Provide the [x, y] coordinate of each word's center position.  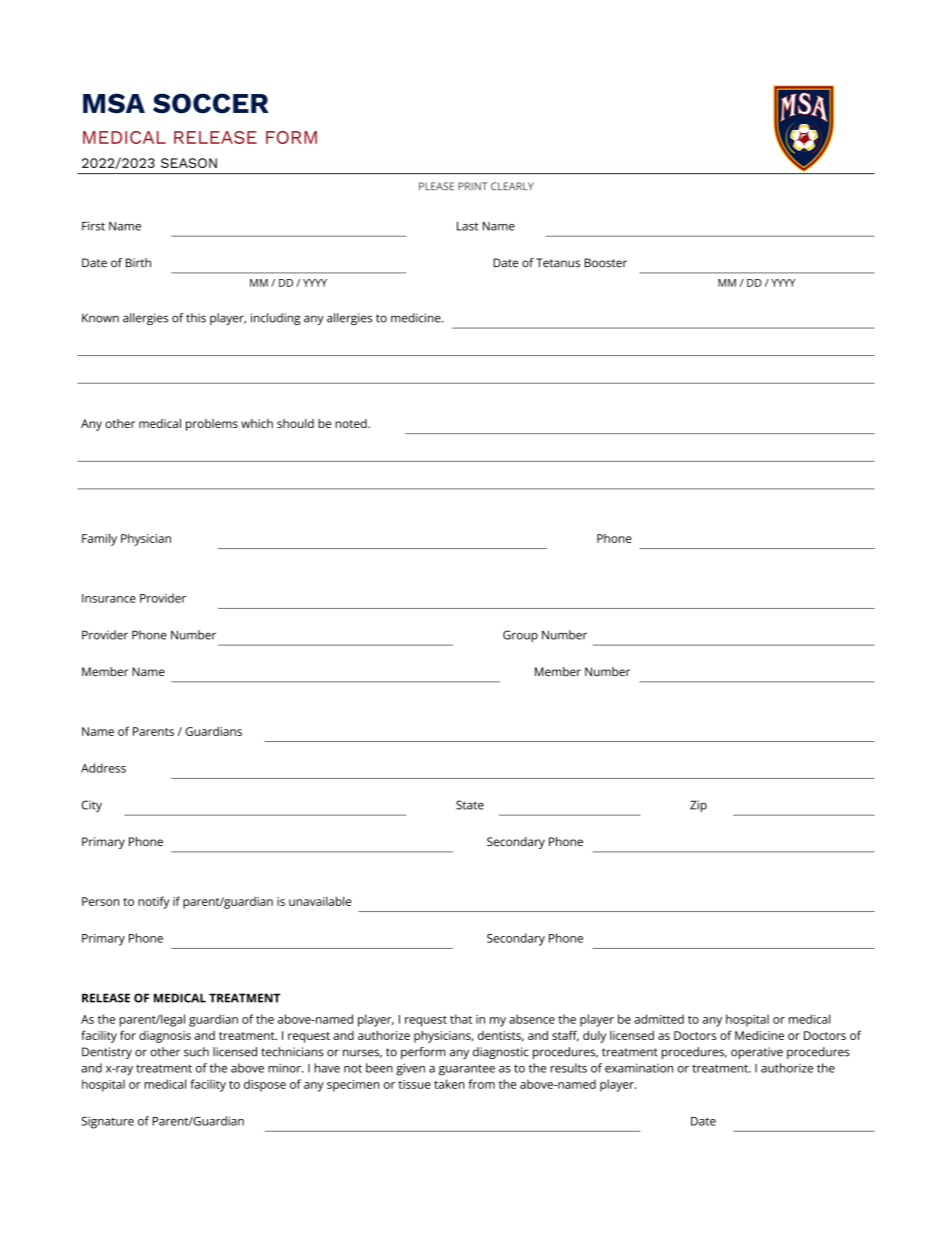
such [196, 1052]
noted [352, 423]
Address [103, 768]
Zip [698, 806]
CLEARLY [512, 186]
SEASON [189, 163]
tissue [414, 1084]
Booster [606, 263]
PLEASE [436, 186]
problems [212, 425]
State [470, 805]
